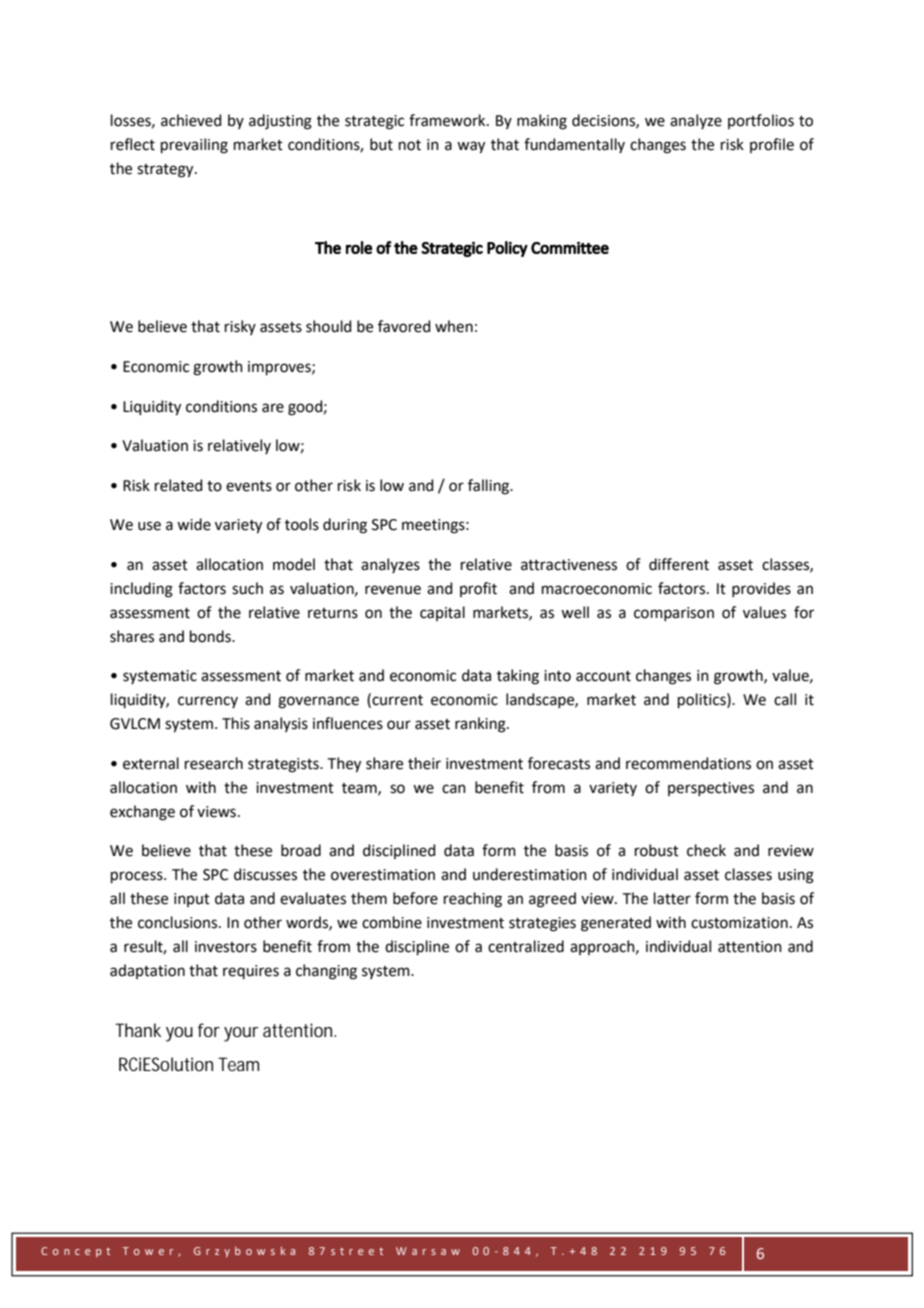 The image size is (924, 1308). I want to click on check, so click(706, 850).
